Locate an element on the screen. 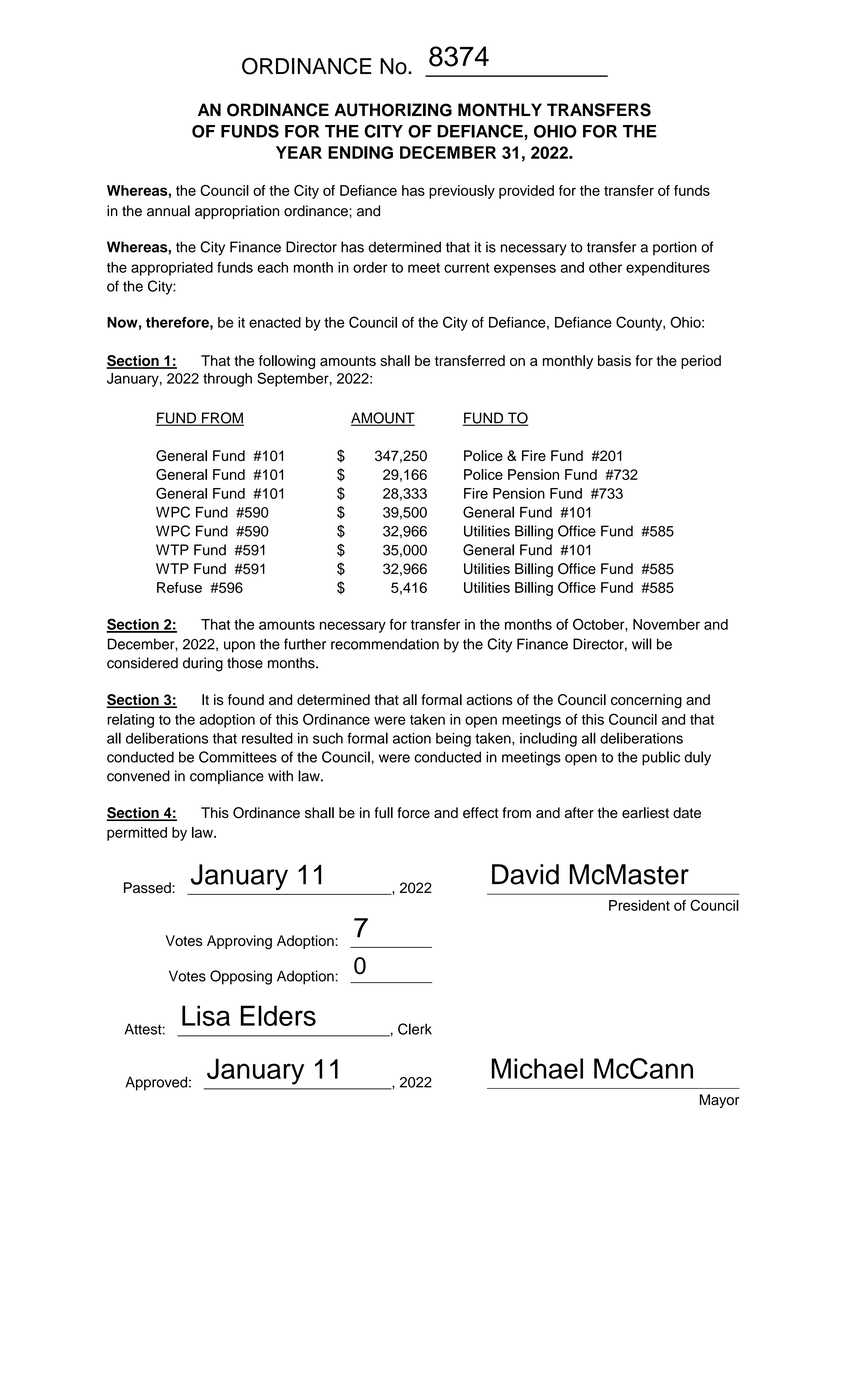 This screenshot has width=849, height=1400. AUTHORIZING is located at coordinates (393, 110).
